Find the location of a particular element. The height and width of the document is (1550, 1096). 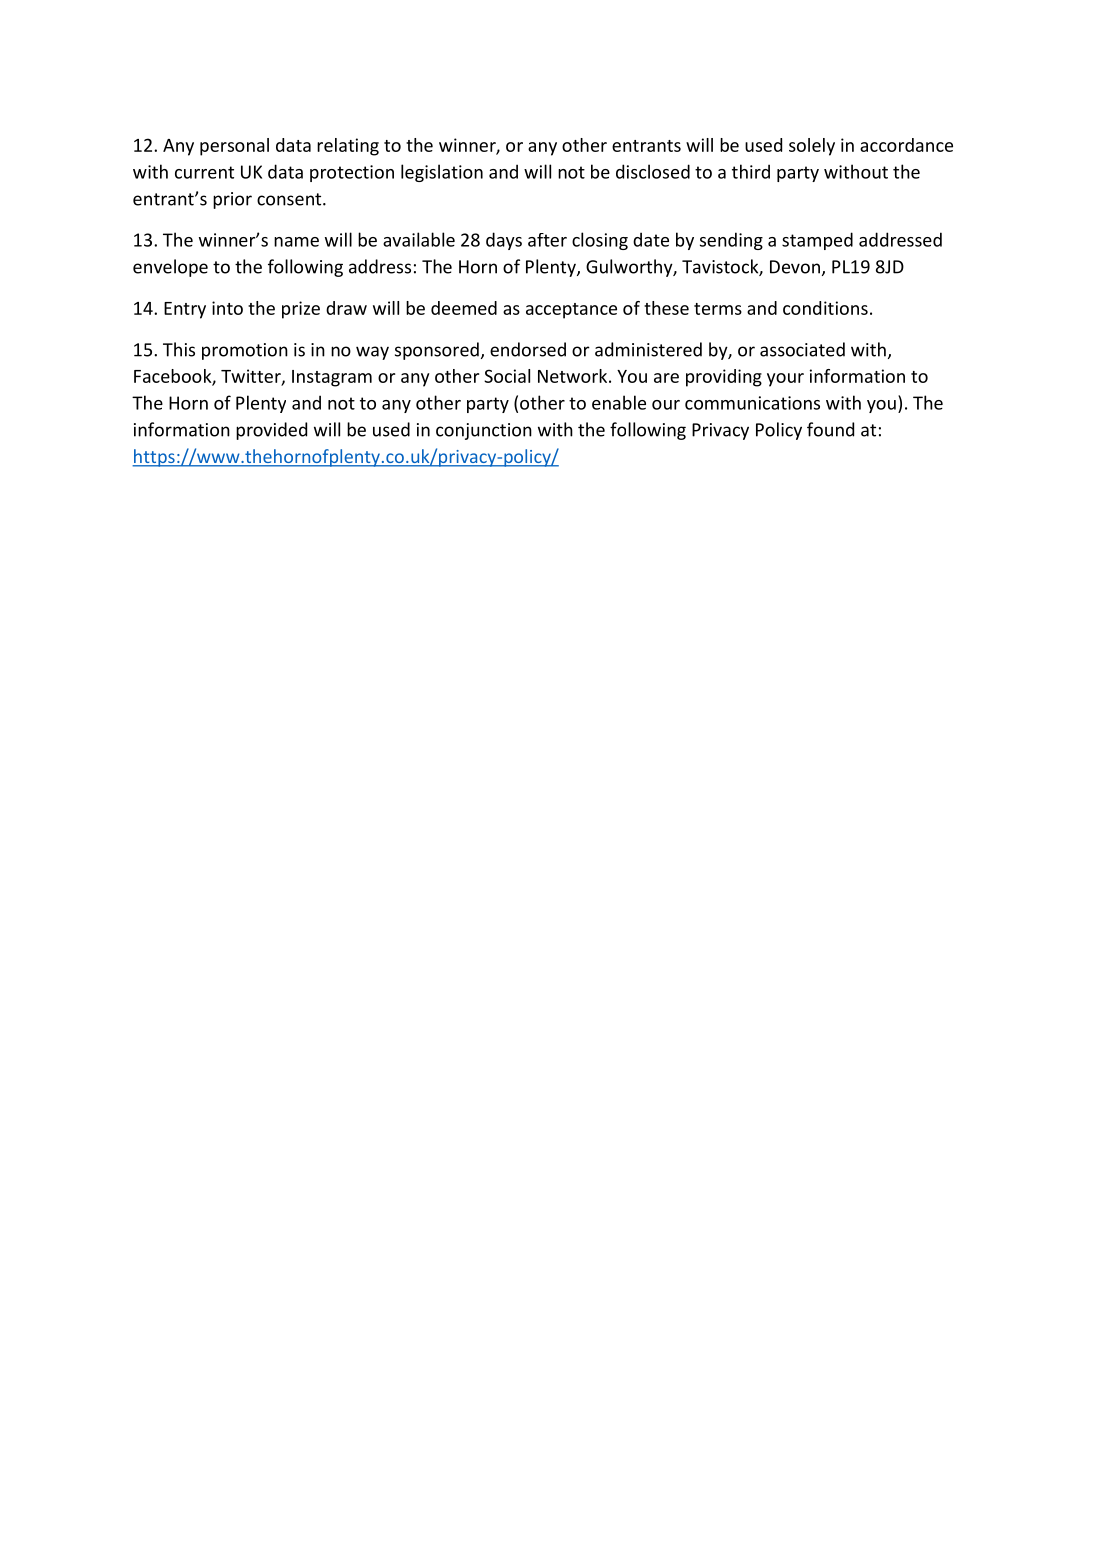

acceptance is located at coordinates (571, 311).
